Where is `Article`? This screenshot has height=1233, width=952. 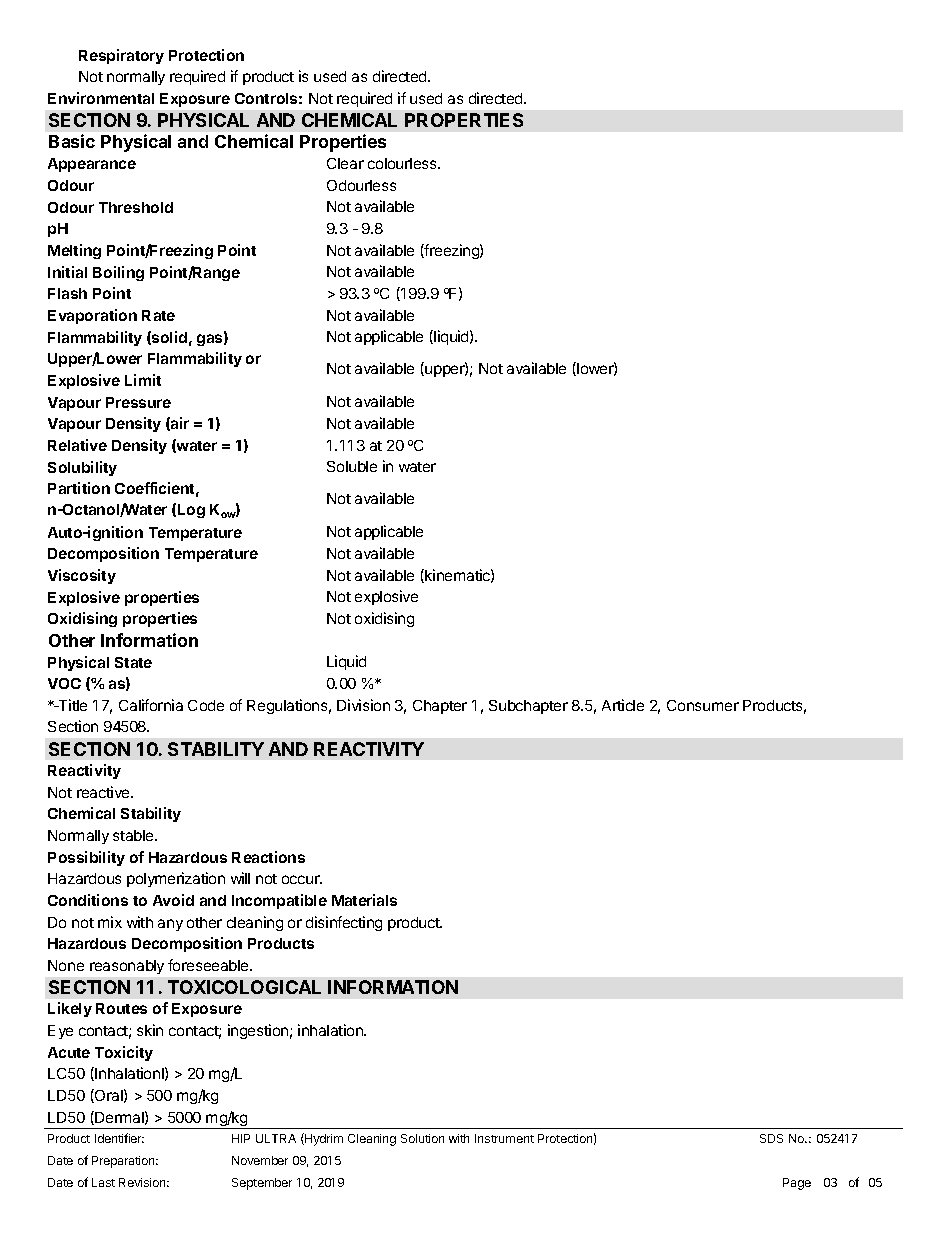
Article is located at coordinates (623, 705).
